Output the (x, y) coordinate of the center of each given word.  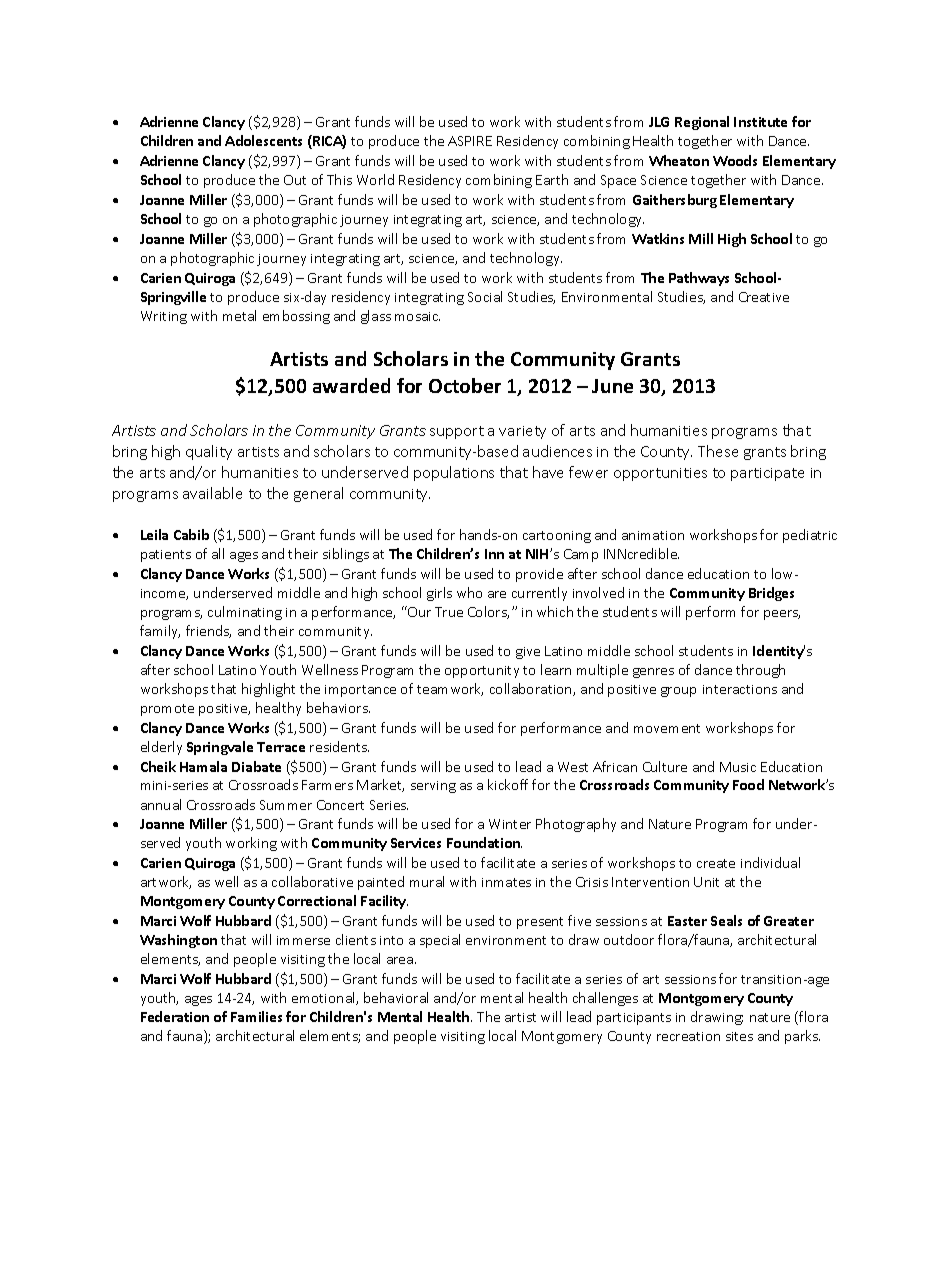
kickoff (508, 784)
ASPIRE (470, 141)
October (465, 385)
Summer (286, 805)
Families (256, 1016)
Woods (735, 160)
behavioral (396, 997)
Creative (764, 297)
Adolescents (263, 140)
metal (239, 315)
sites (739, 1036)
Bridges (771, 594)
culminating (245, 613)
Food (748, 784)
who (469, 592)
